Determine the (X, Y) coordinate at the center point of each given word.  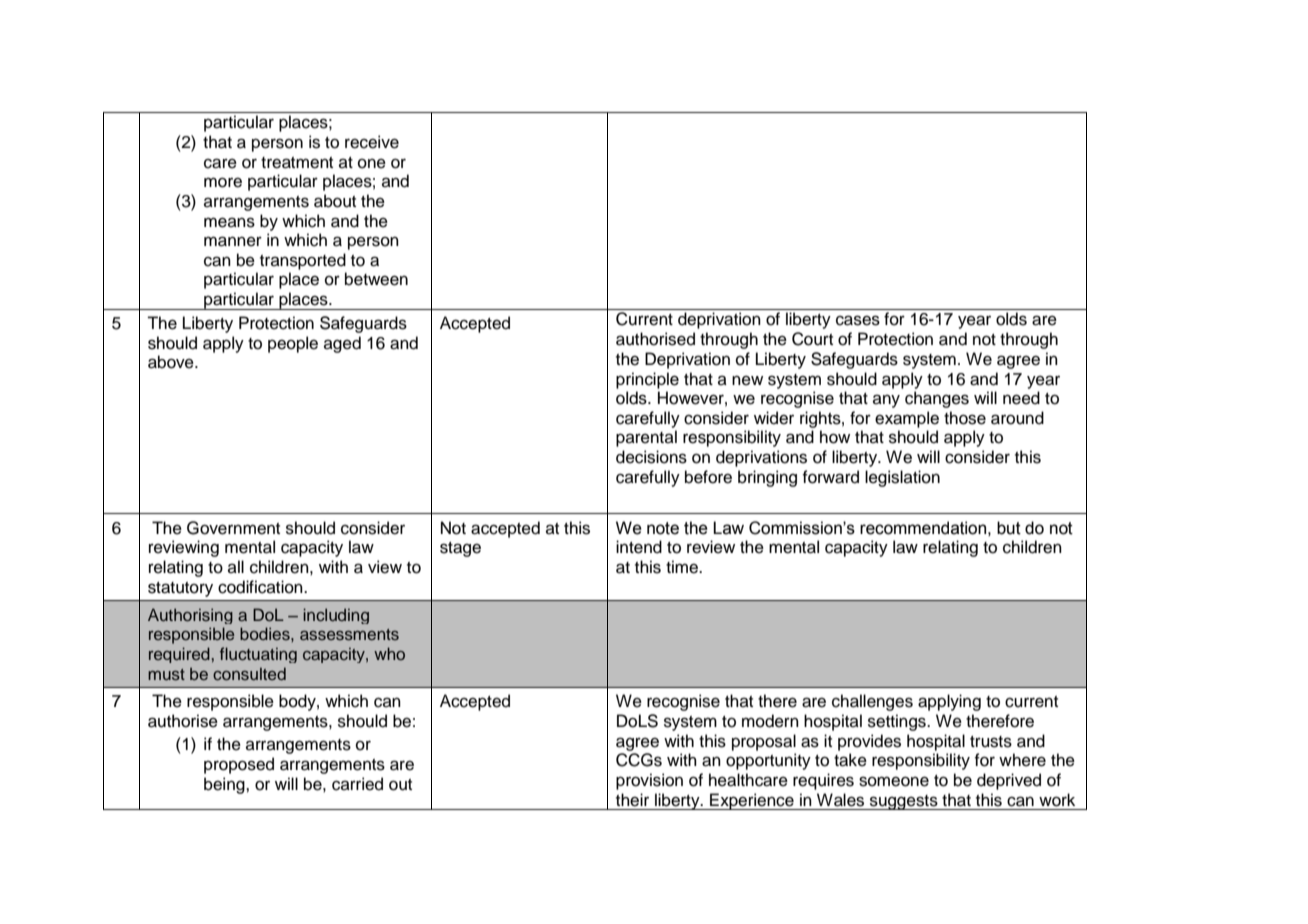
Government (233, 528)
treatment (297, 163)
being (225, 785)
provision (649, 781)
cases (858, 320)
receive (372, 142)
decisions (651, 457)
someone (894, 781)
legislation (902, 478)
